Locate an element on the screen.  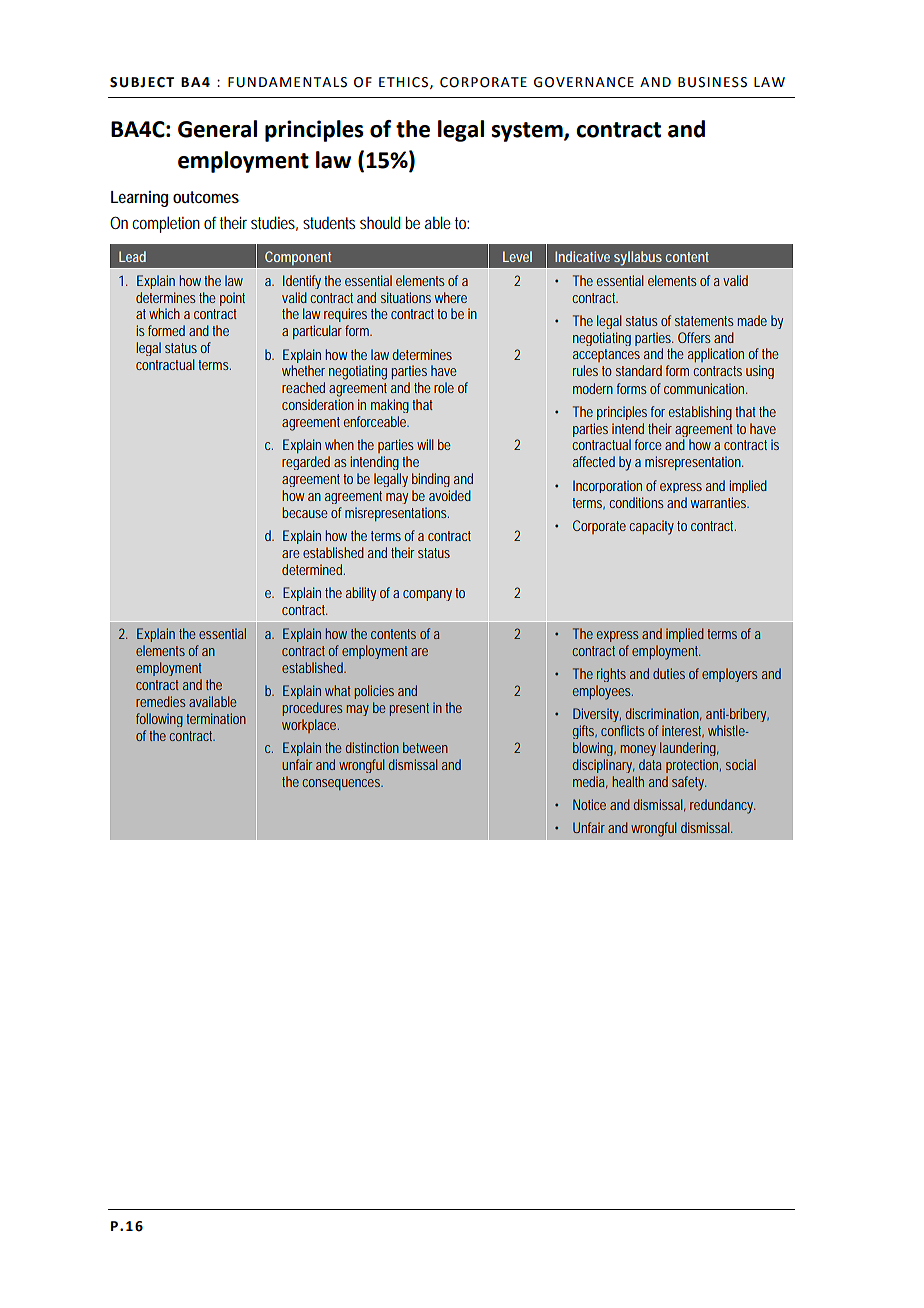
statements is located at coordinates (704, 321).
